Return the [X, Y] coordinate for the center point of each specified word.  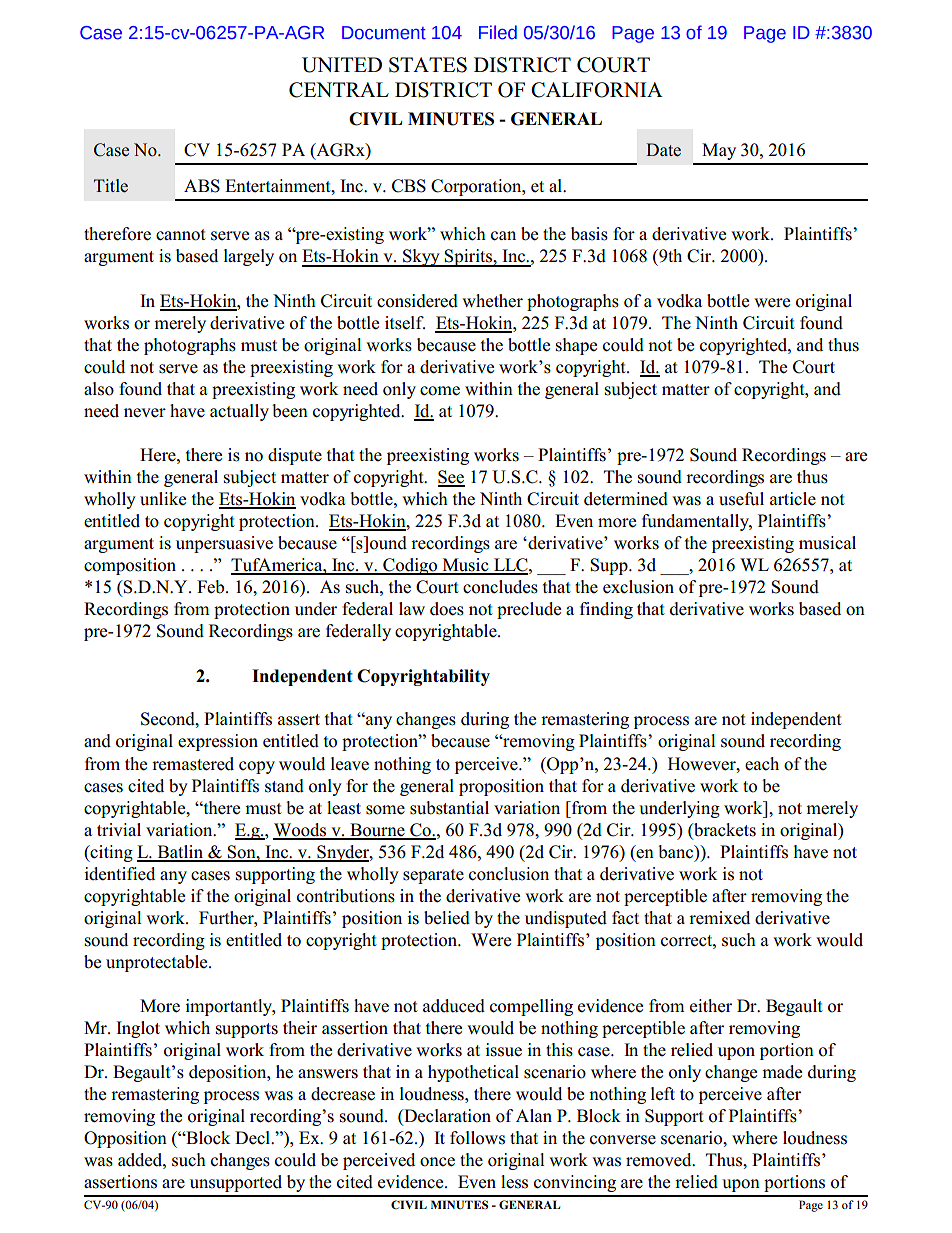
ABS [202, 186]
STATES [428, 65]
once [437, 1162]
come [440, 391]
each [762, 764]
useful [741, 499]
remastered [193, 764]
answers [328, 1074]
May [719, 151]
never [145, 413]
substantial [449, 808]
